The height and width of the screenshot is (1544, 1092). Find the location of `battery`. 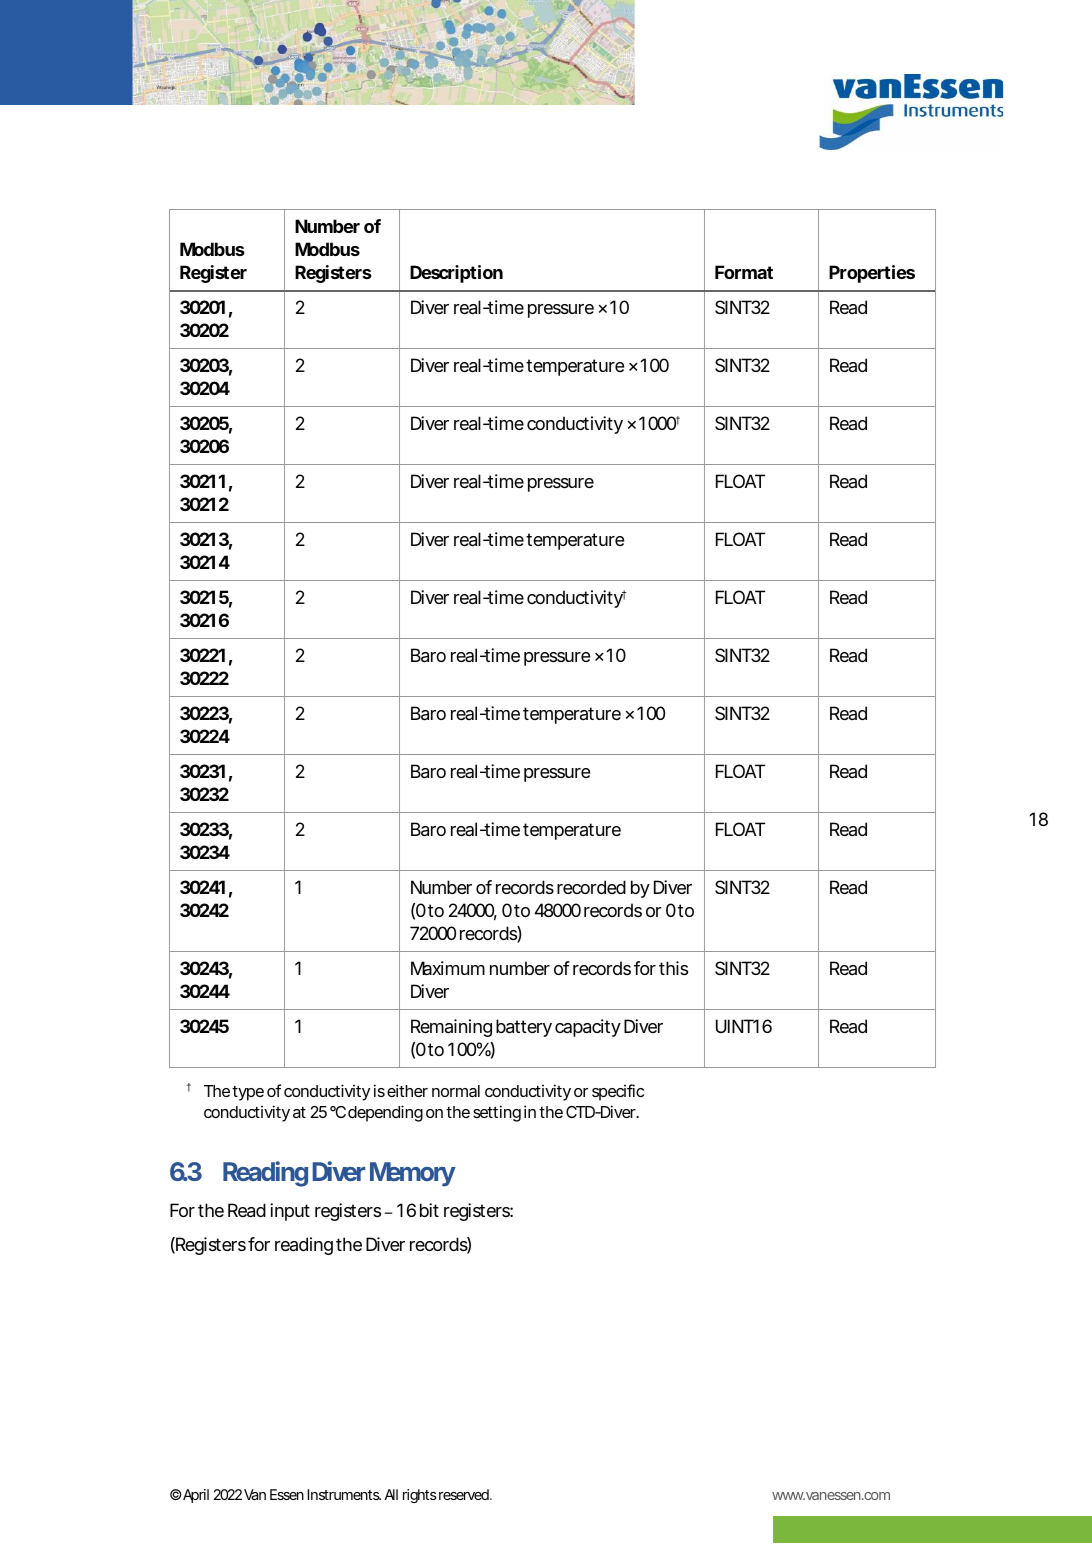

battery is located at coordinates (524, 1028).
